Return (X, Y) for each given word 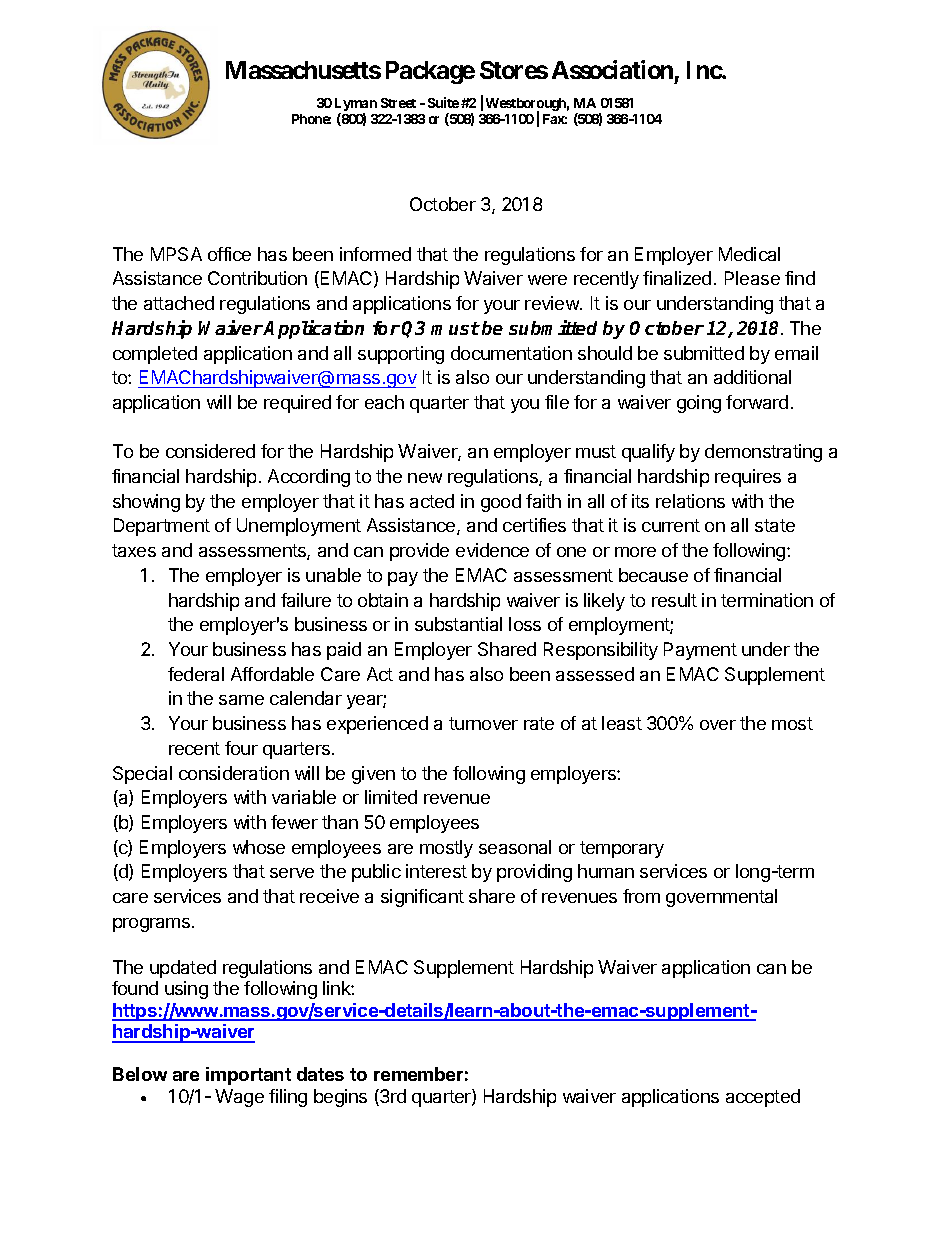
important (248, 1076)
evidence (492, 550)
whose (259, 847)
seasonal (515, 847)
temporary (622, 849)
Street (398, 103)
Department (162, 527)
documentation (511, 353)
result (674, 600)
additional (752, 377)
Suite (443, 102)
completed (155, 355)
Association (612, 69)
